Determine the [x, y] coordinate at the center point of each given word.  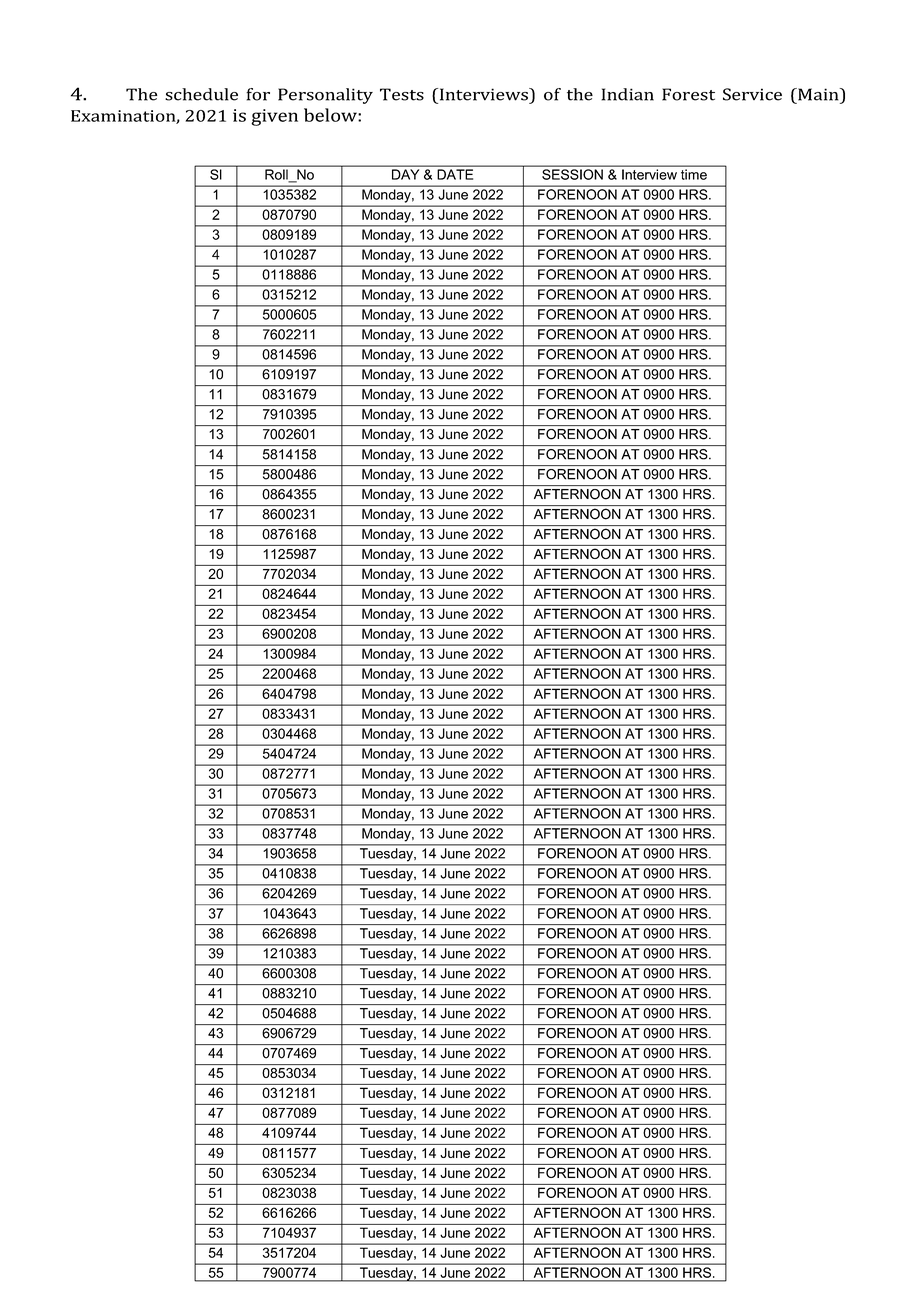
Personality [325, 96]
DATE [455, 174]
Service [752, 94]
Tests [402, 94]
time [694, 174]
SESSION [572, 174]
